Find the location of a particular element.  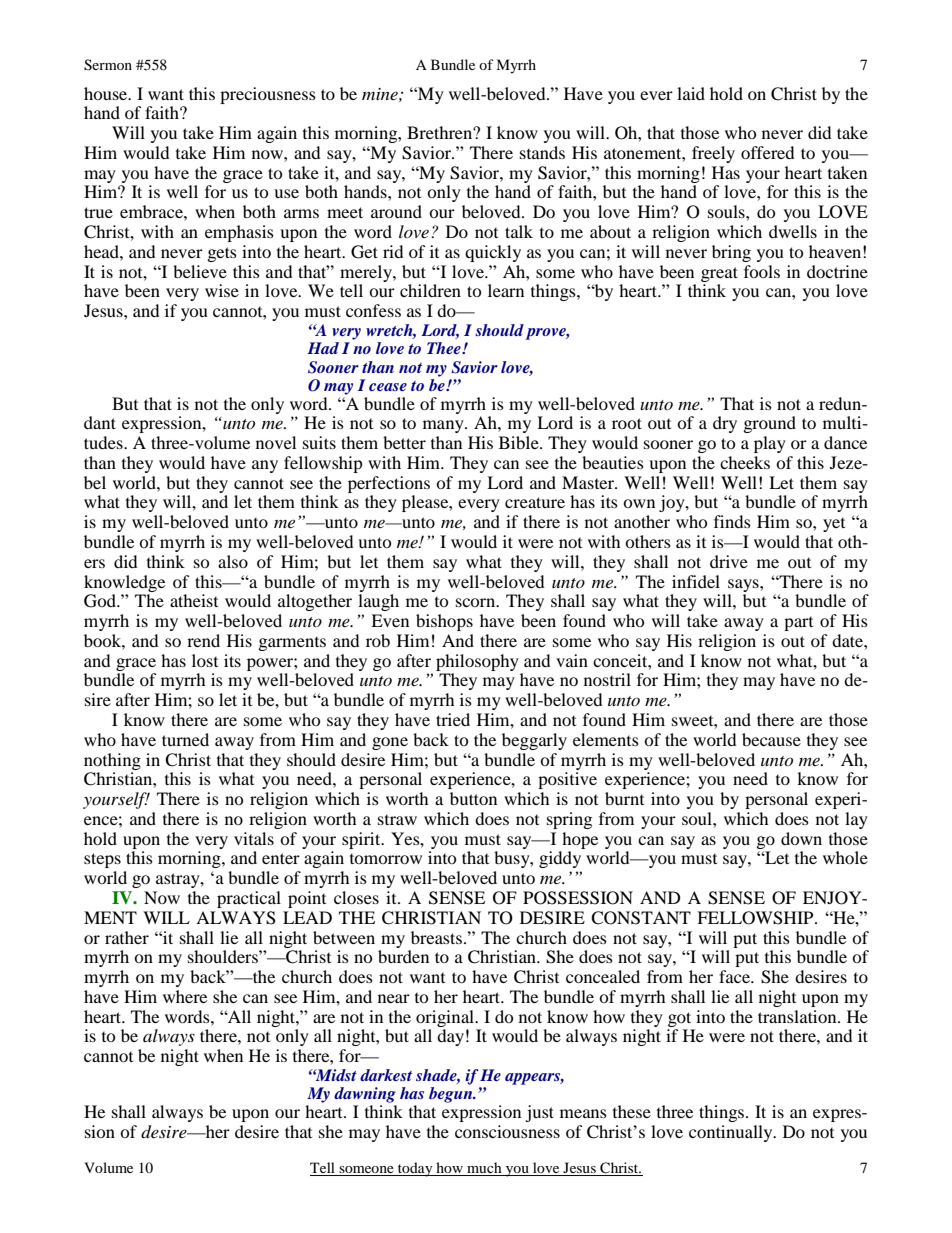

scorn is located at coordinates (477, 602).
